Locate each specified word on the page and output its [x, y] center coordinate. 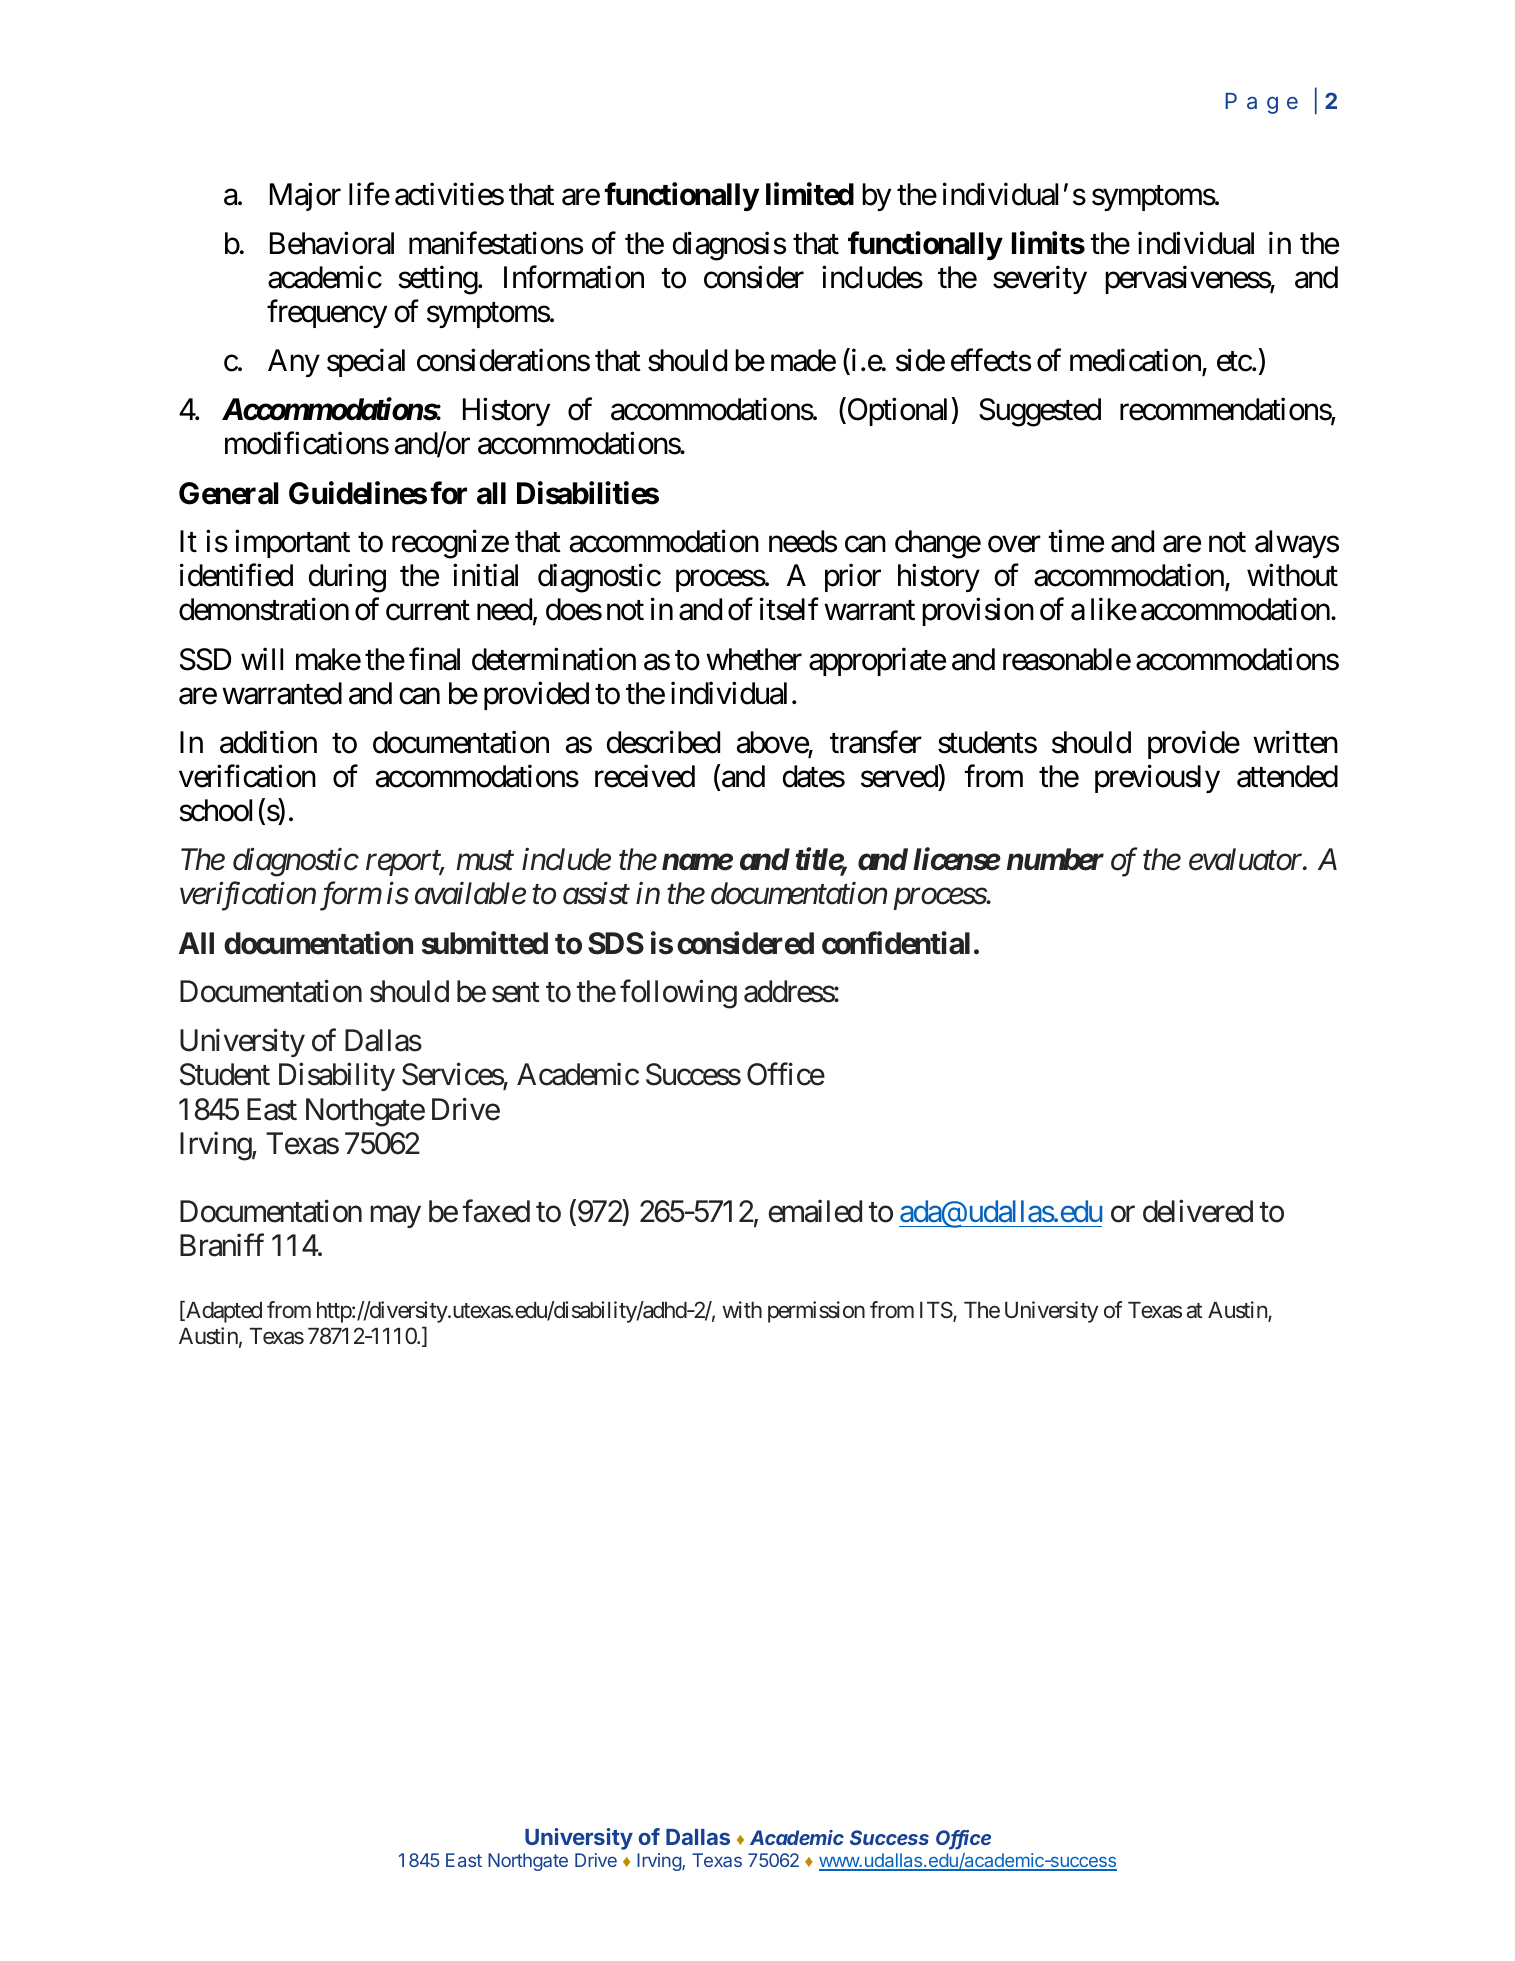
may [396, 1217]
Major [305, 196]
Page [1261, 103]
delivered [1198, 1211]
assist [596, 894]
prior [853, 578]
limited [810, 194]
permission [816, 1312]
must [485, 861]
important [292, 544]
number [1055, 859]
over [1014, 545]
